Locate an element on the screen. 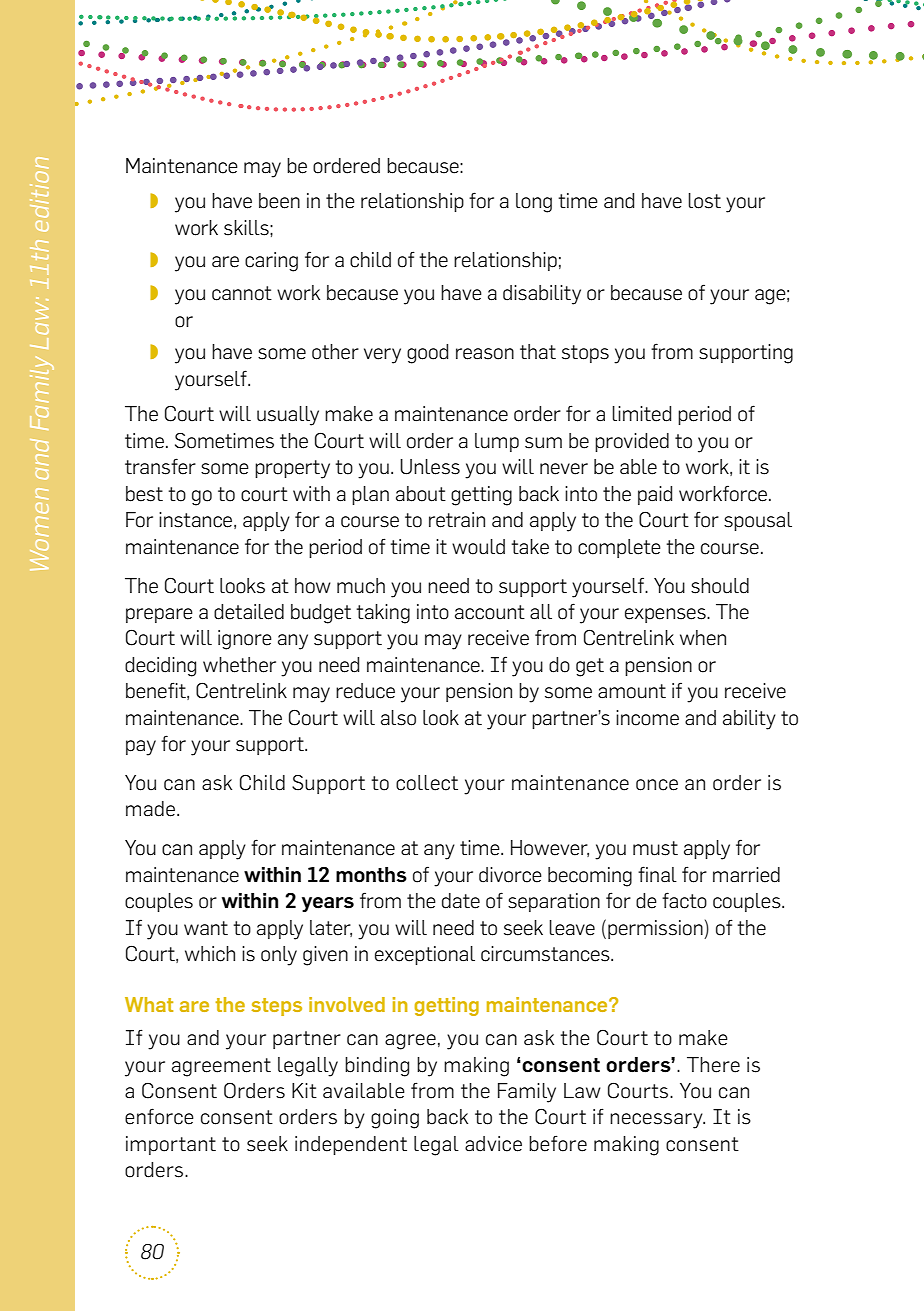 This screenshot has height=1311, width=924. enforce is located at coordinates (159, 1116).
